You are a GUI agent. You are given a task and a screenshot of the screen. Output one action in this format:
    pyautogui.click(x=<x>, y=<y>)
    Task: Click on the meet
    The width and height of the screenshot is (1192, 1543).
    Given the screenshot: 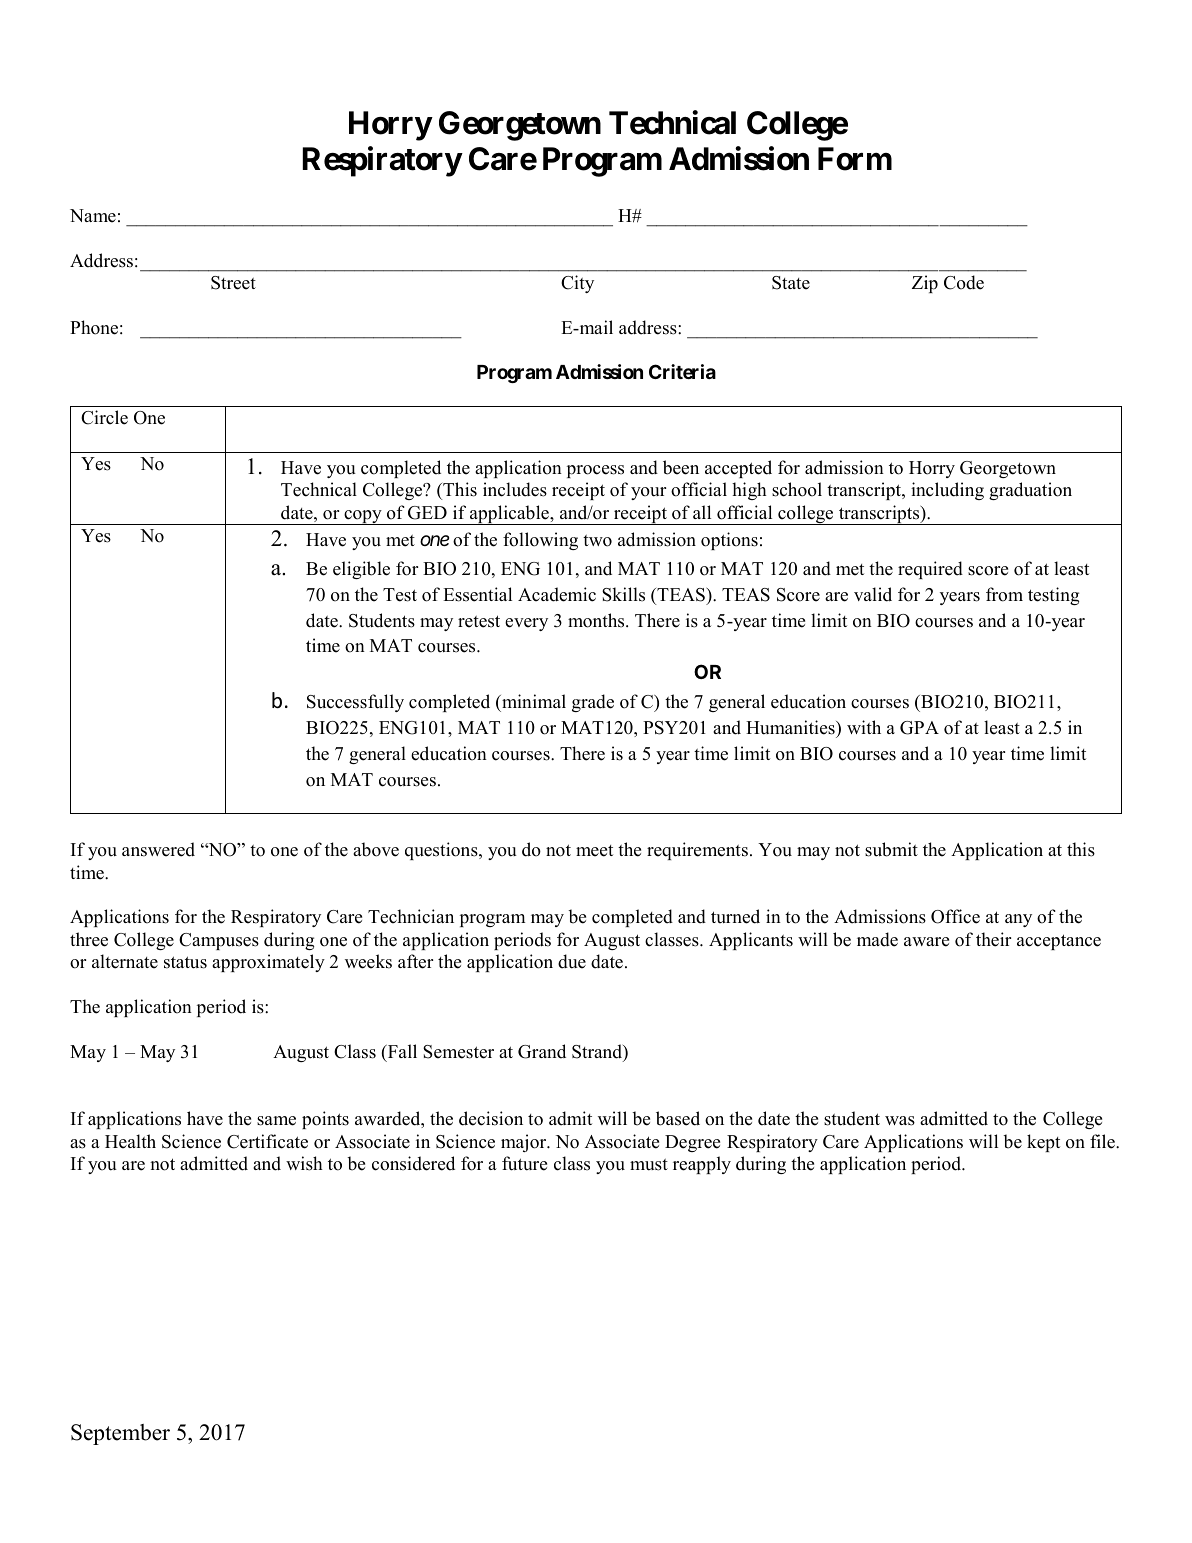 What is the action you would take?
    pyautogui.click(x=594, y=851)
